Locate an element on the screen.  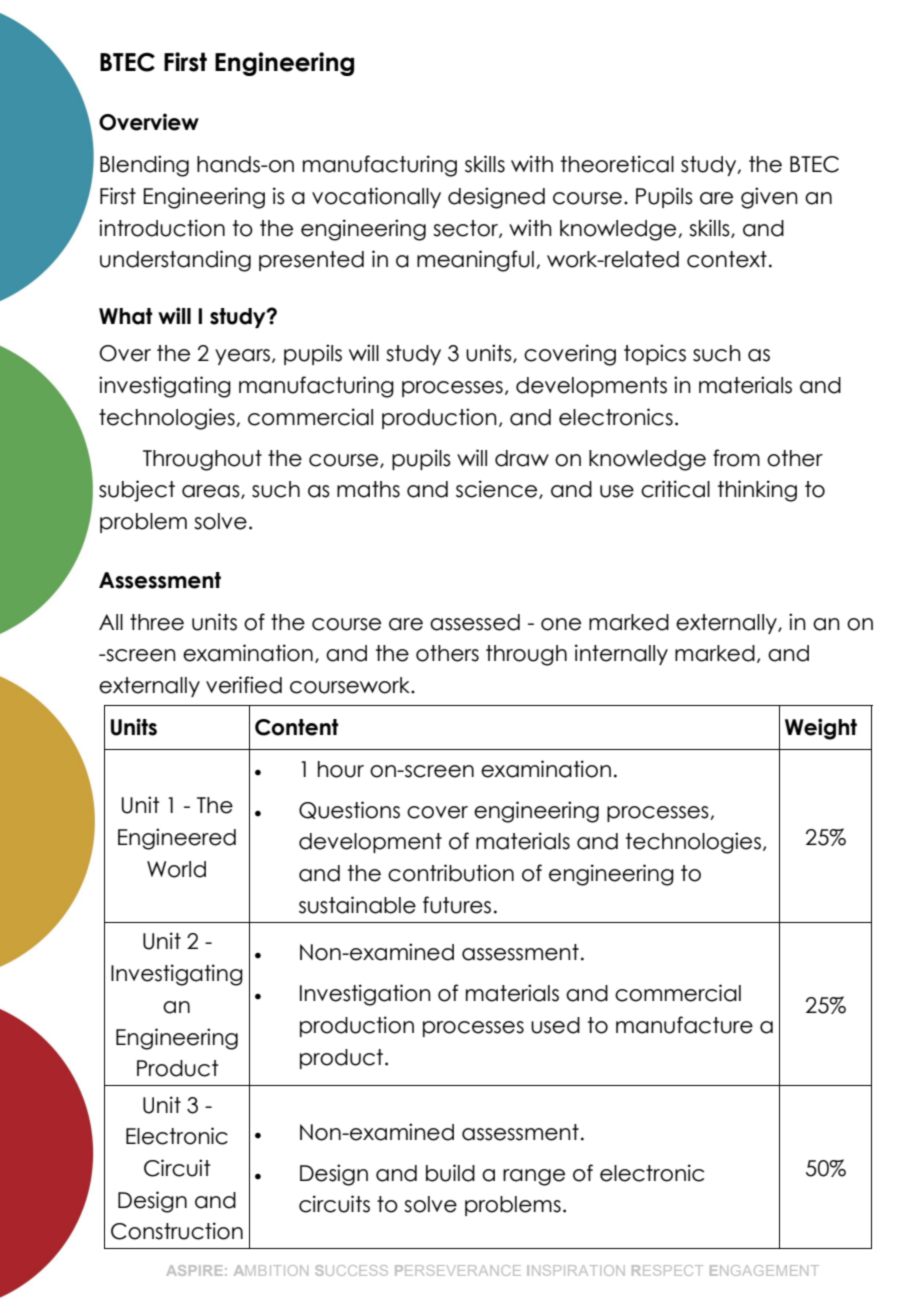
meaningful is located at coordinates (475, 261).
